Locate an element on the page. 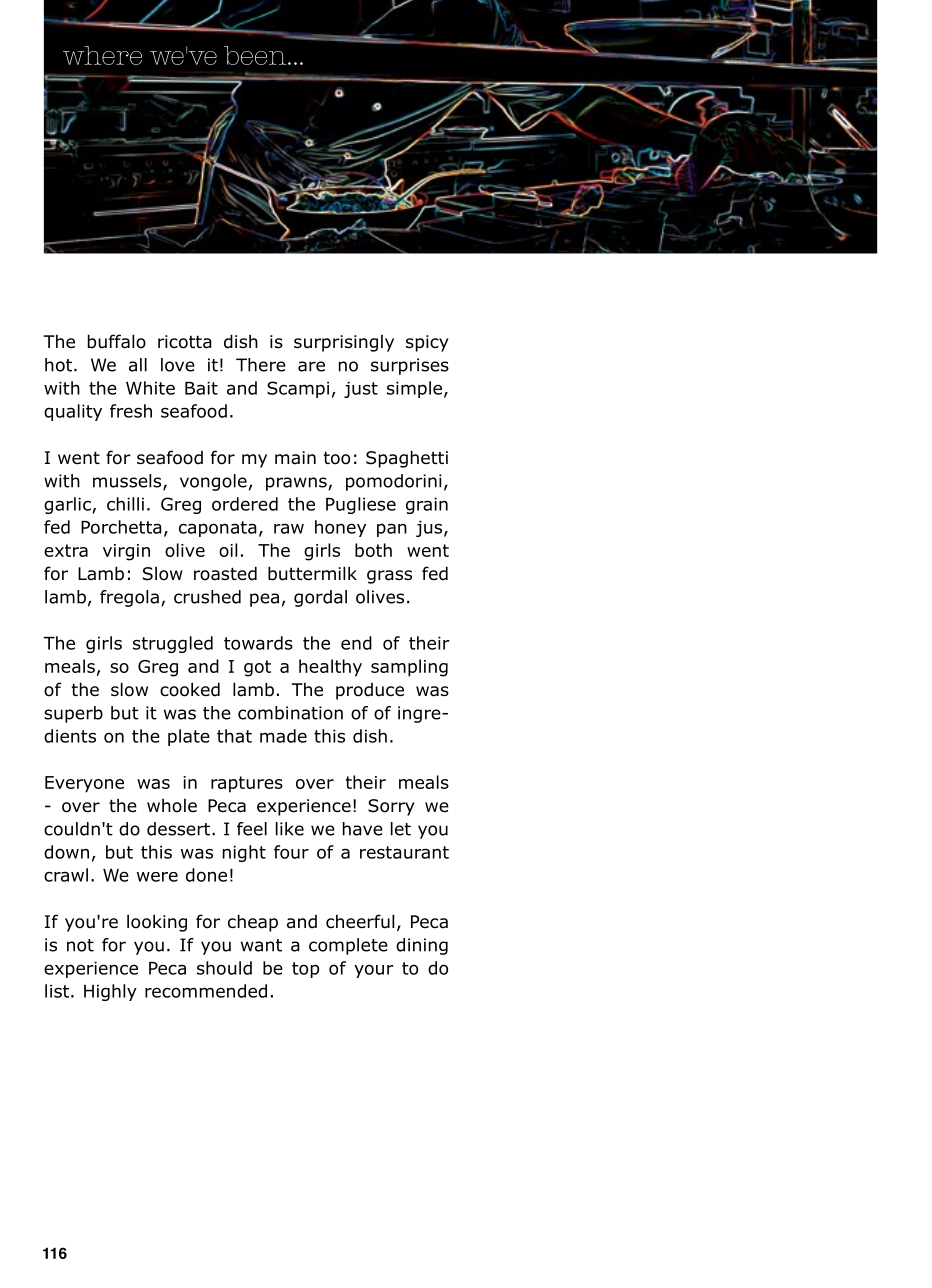 Image resolution: width=932 pixels, height=1288 pixels. should is located at coordinates (224, 968).
